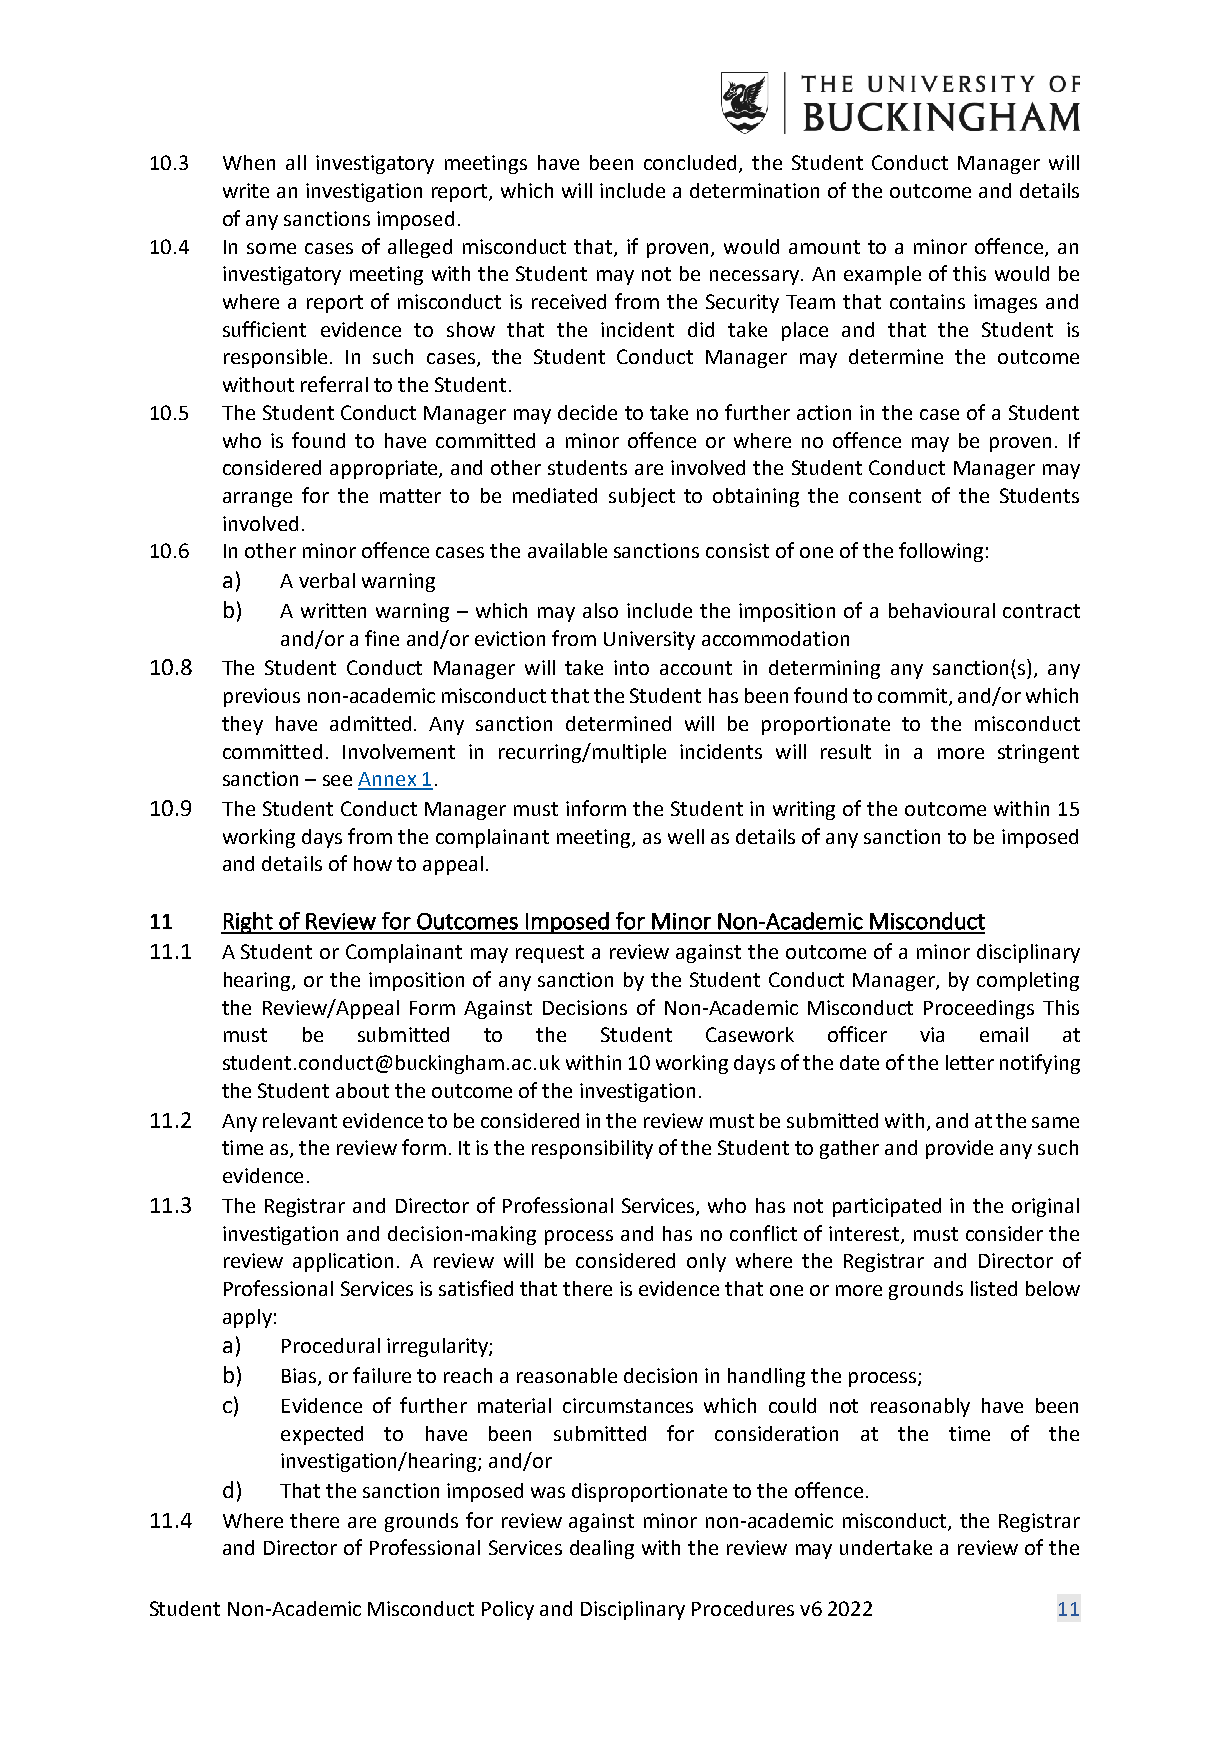 This screenshot has height=1739, width=1229. Describe the element at coordinates (882, 275) in the screenshot. I see `example` at that location.
